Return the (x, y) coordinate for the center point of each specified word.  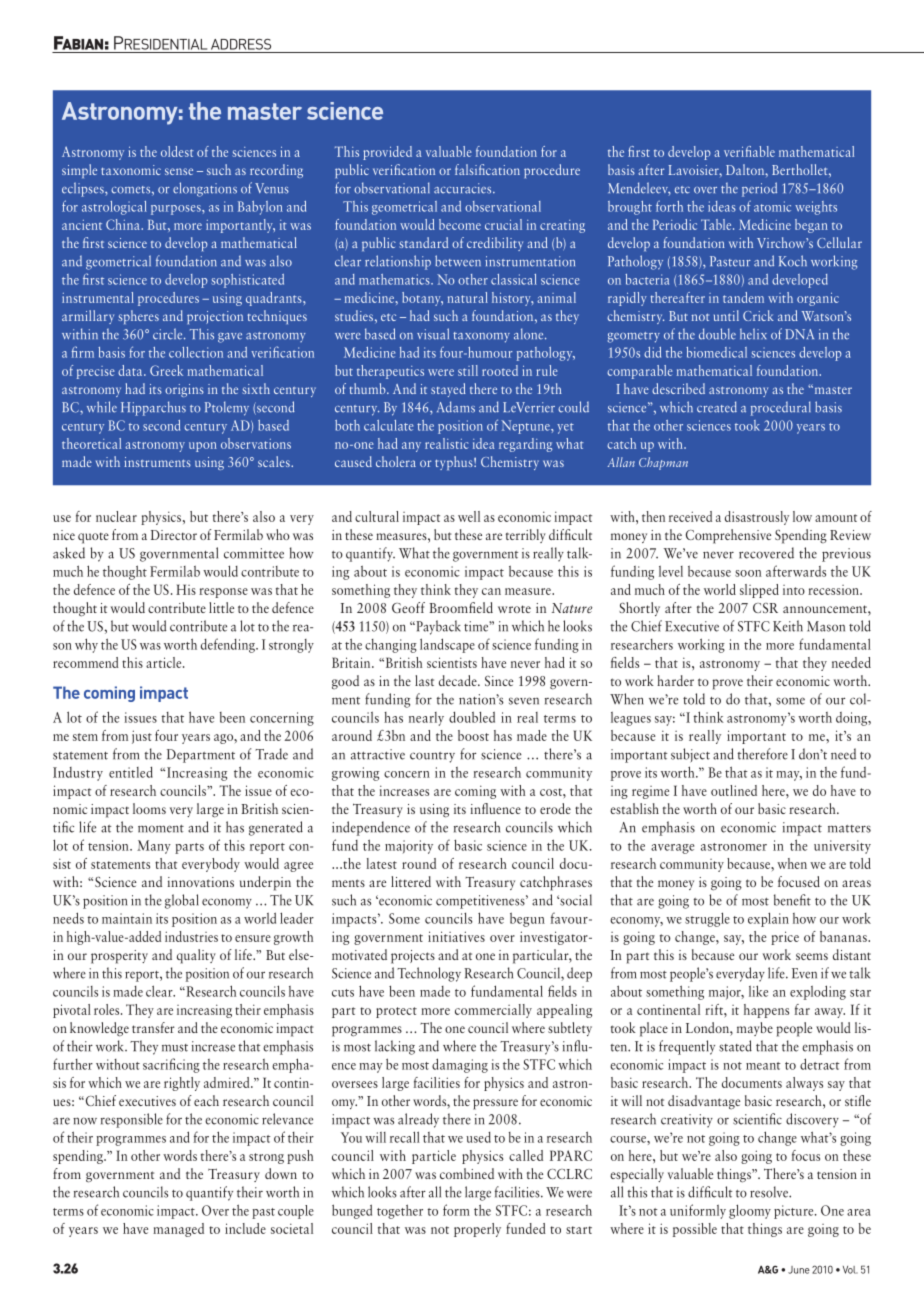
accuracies (464, 188)
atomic (772, 206)
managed (178, 1230)
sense (179, 171)
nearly (426, 719)
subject (690, 755)
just (142, 737)
